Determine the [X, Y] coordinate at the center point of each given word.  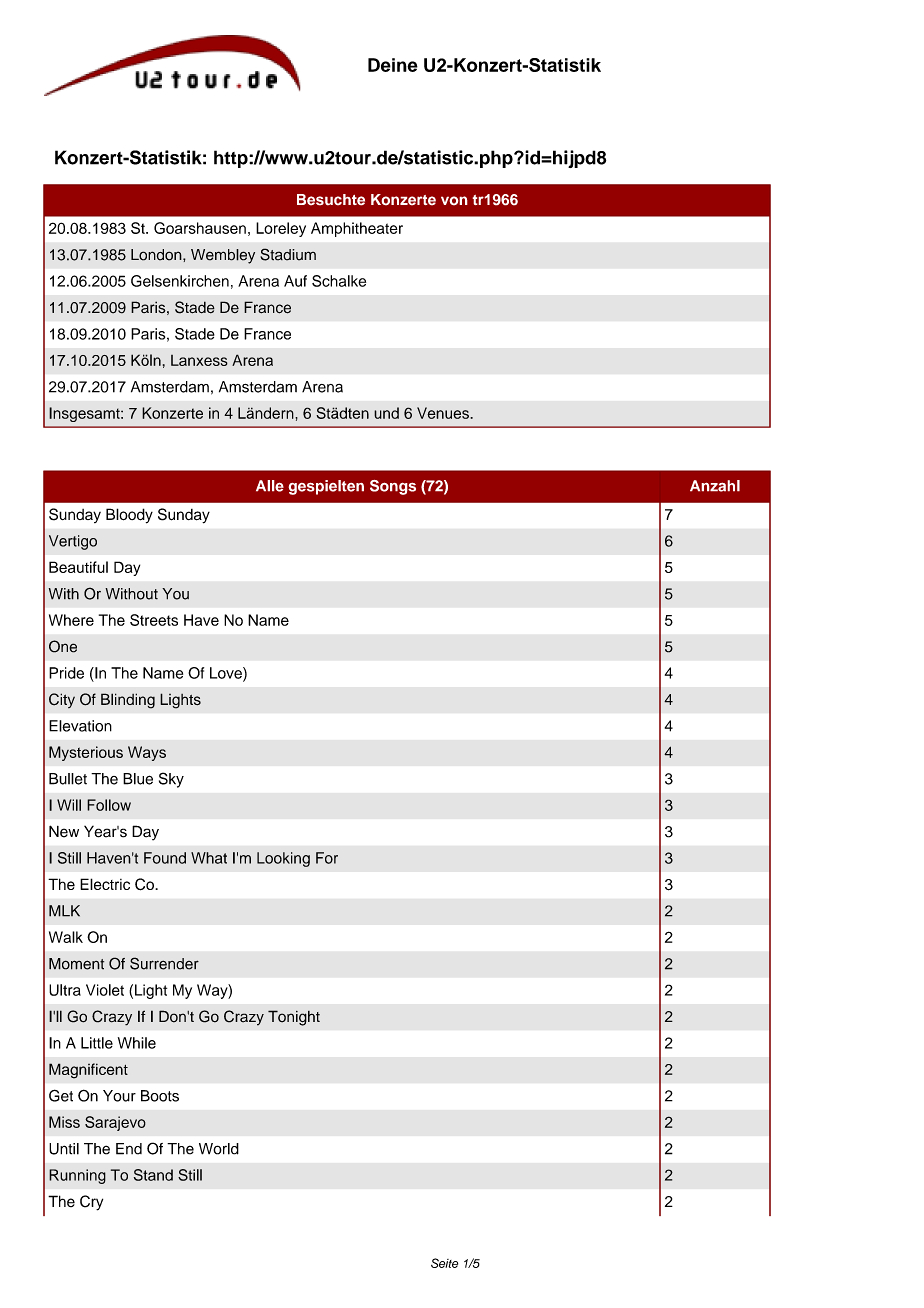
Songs [393, 487]
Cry [91, 1203]
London [157, 255]
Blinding [128, 701]
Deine [393, 65]
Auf [295, 281]
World [219, 1149]
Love [227, 674]
